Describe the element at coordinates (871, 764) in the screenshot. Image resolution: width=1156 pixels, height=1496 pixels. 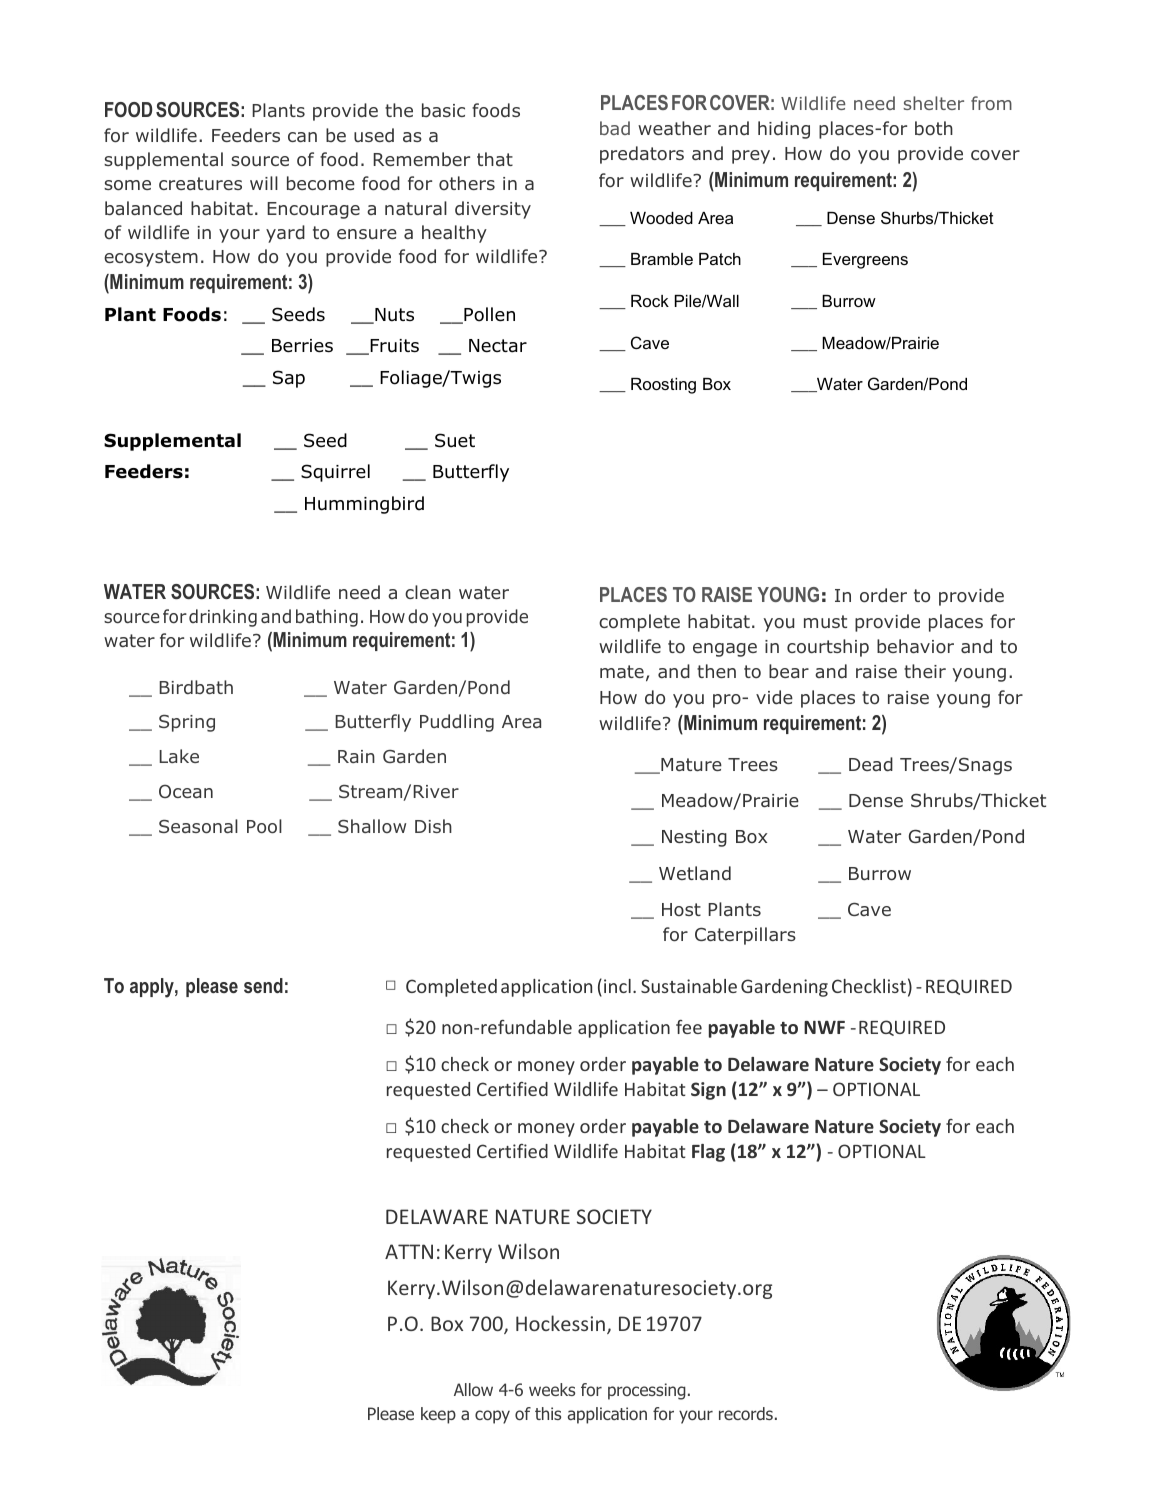
I see `Dead` at that location.
